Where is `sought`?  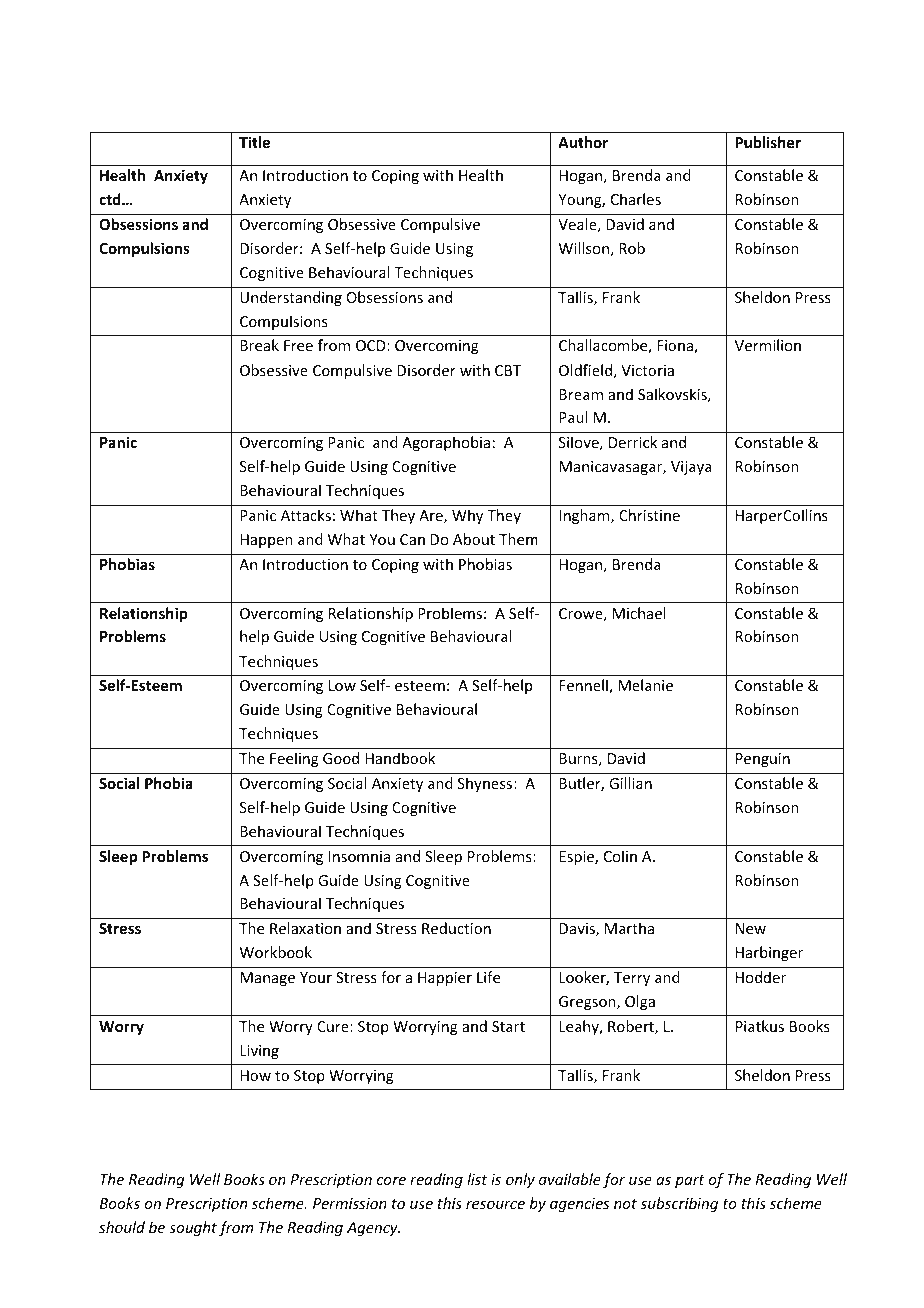
sought is located at coordinates (193, 1228).
